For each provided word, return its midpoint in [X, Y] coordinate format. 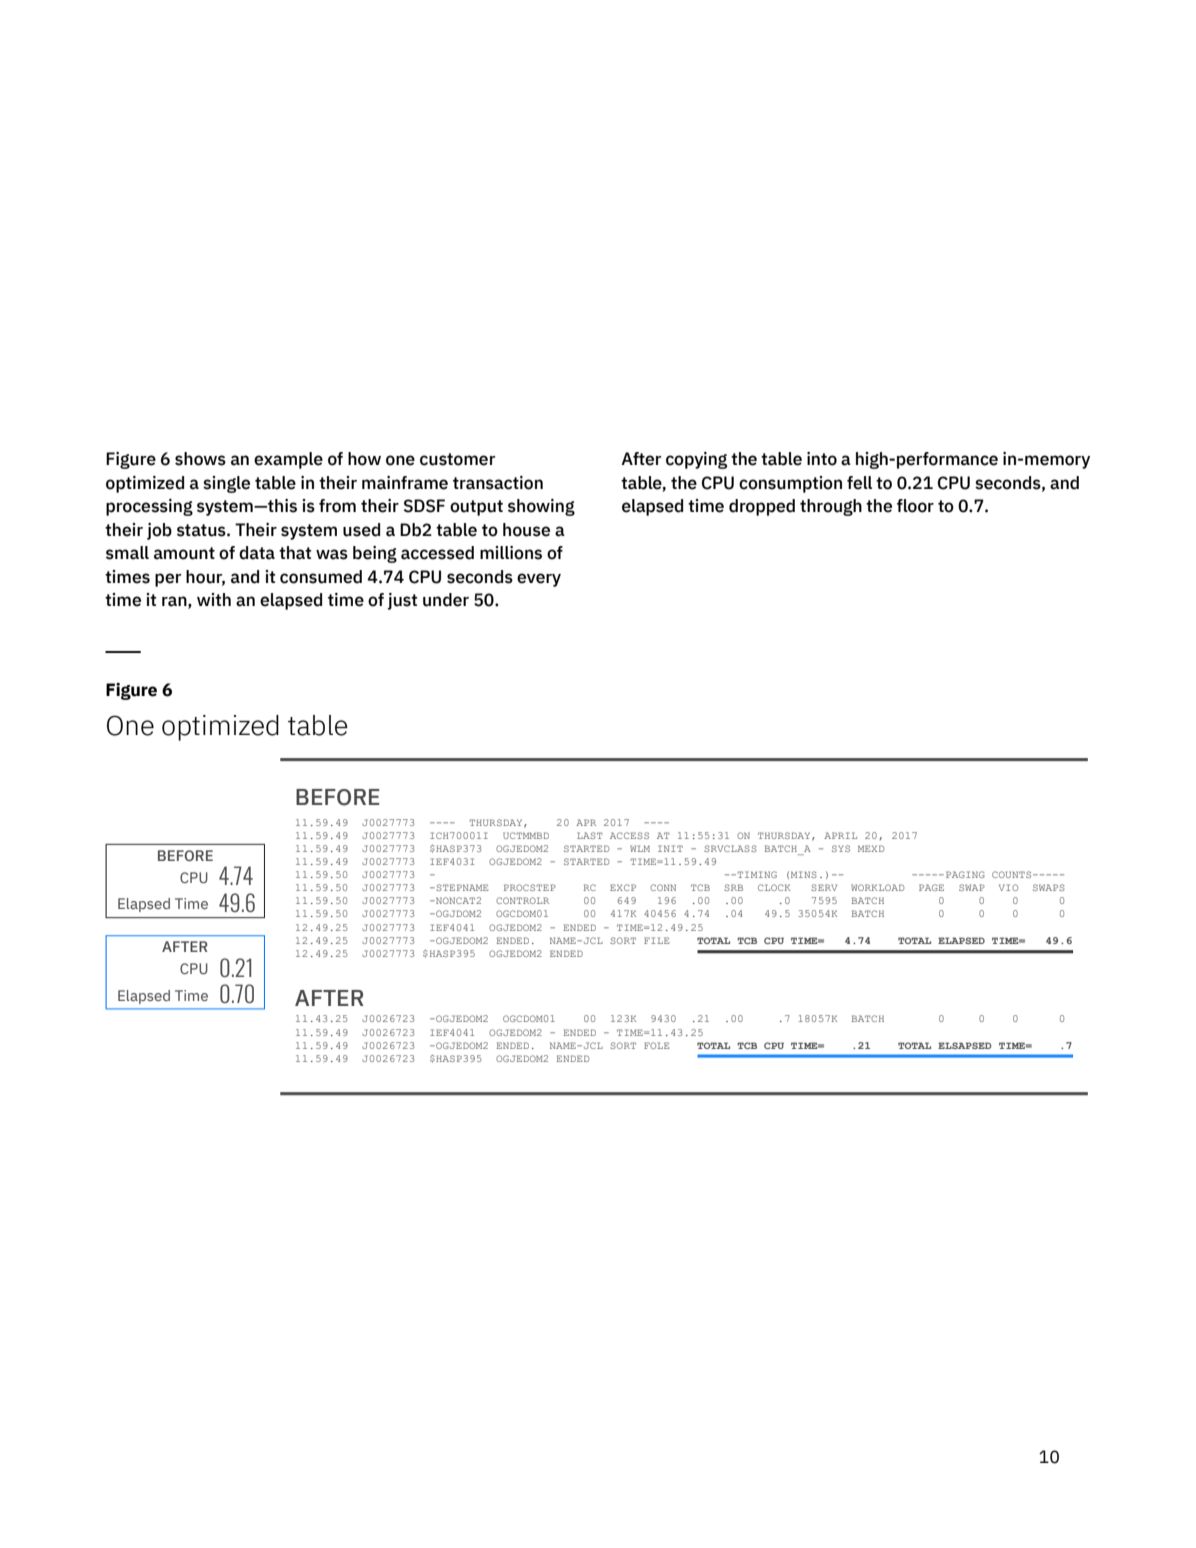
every [539, 580]
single [226, 484]
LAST [590, 835]
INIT [670, 848]
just [402, 601]
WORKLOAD [877, 887]
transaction [498, 483]
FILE [656, 940]
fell [859, 483]
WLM [640, 848]
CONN [663, 887]
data [257, 553]
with [214, 599]
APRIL [840, 835]
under [446, 600]
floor [915, 506]
